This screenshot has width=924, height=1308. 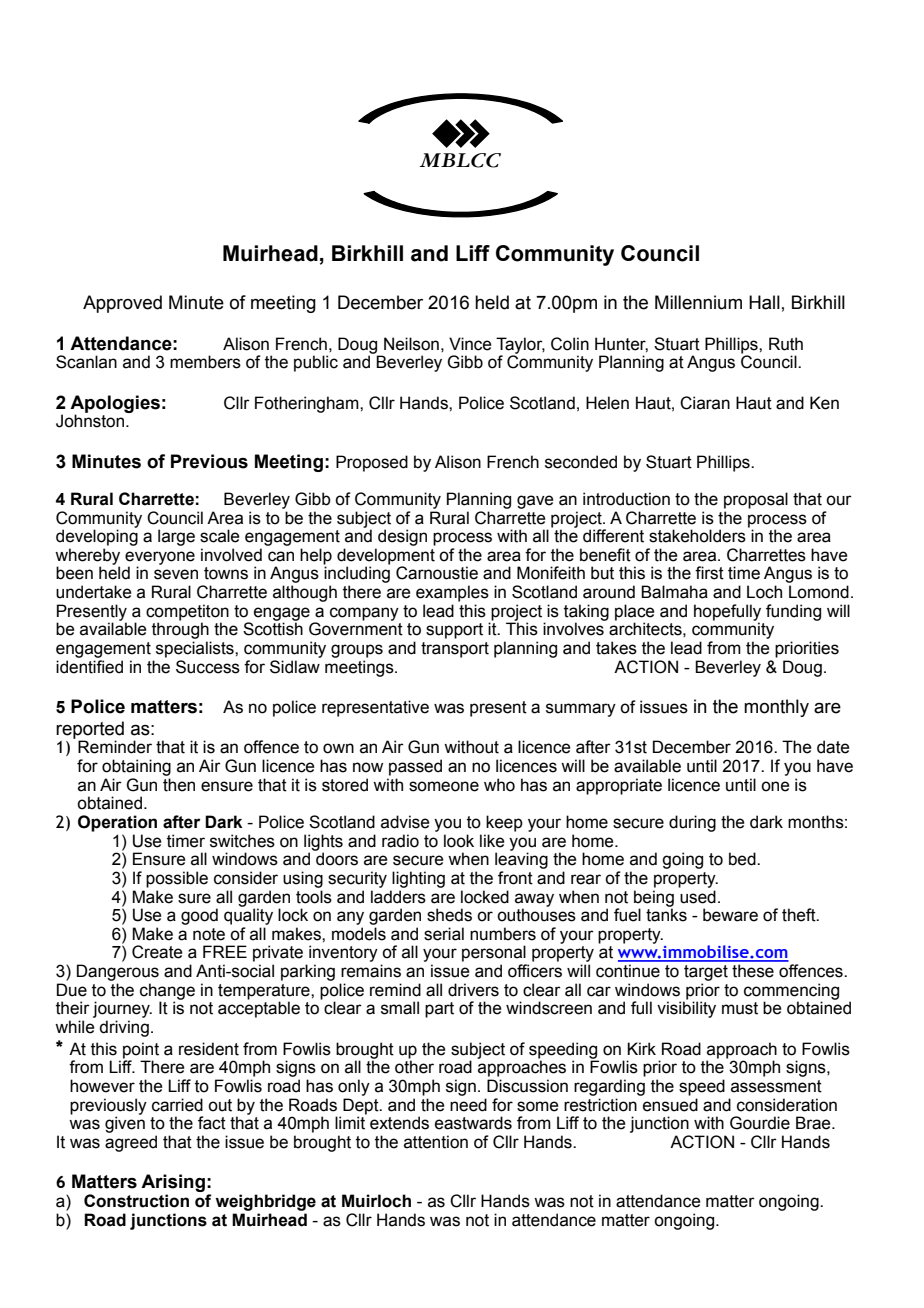 I want to click on Vince, so click(x=470, y=344).
